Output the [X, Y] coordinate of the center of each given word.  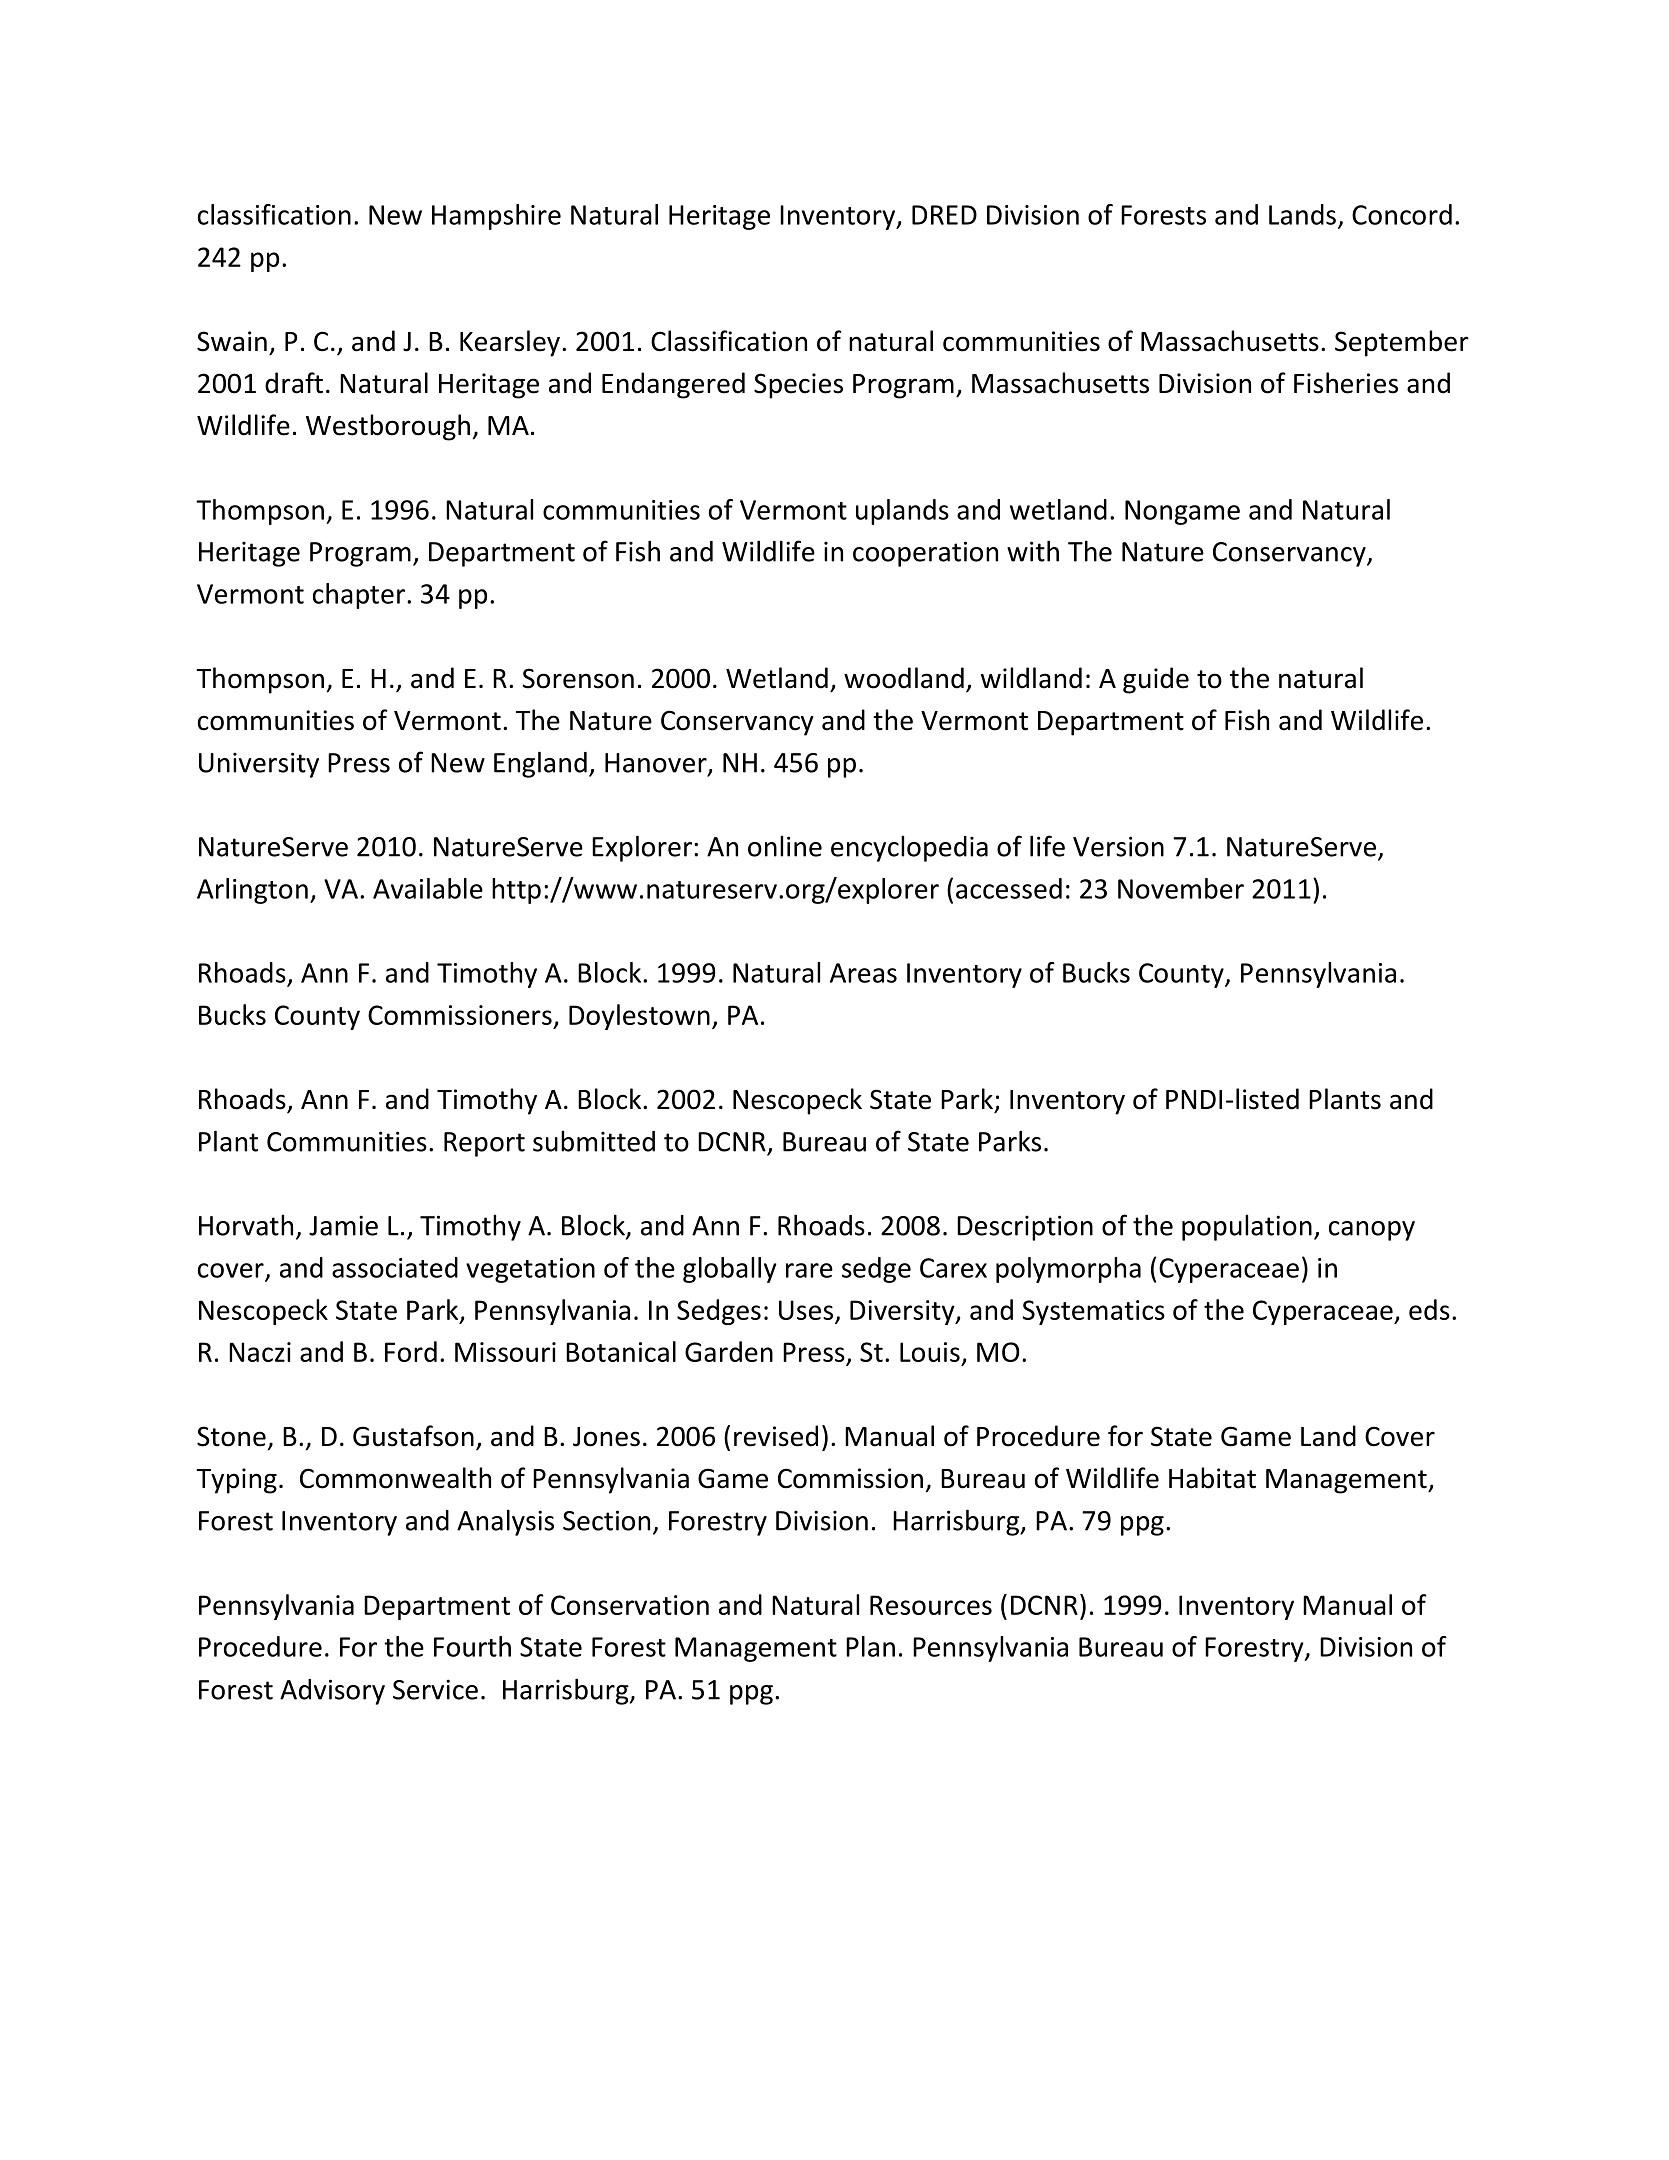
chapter [359, 596]
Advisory [332, 1692]
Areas [863, 973]
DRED [944, 215]
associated [395, 1267]
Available [428, 888]
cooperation [925, 554]
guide [1156, 680]
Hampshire [496, 217]
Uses [806, 1310]
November [1181, 888]
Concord [1402, 214]
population [1247, 1227]
